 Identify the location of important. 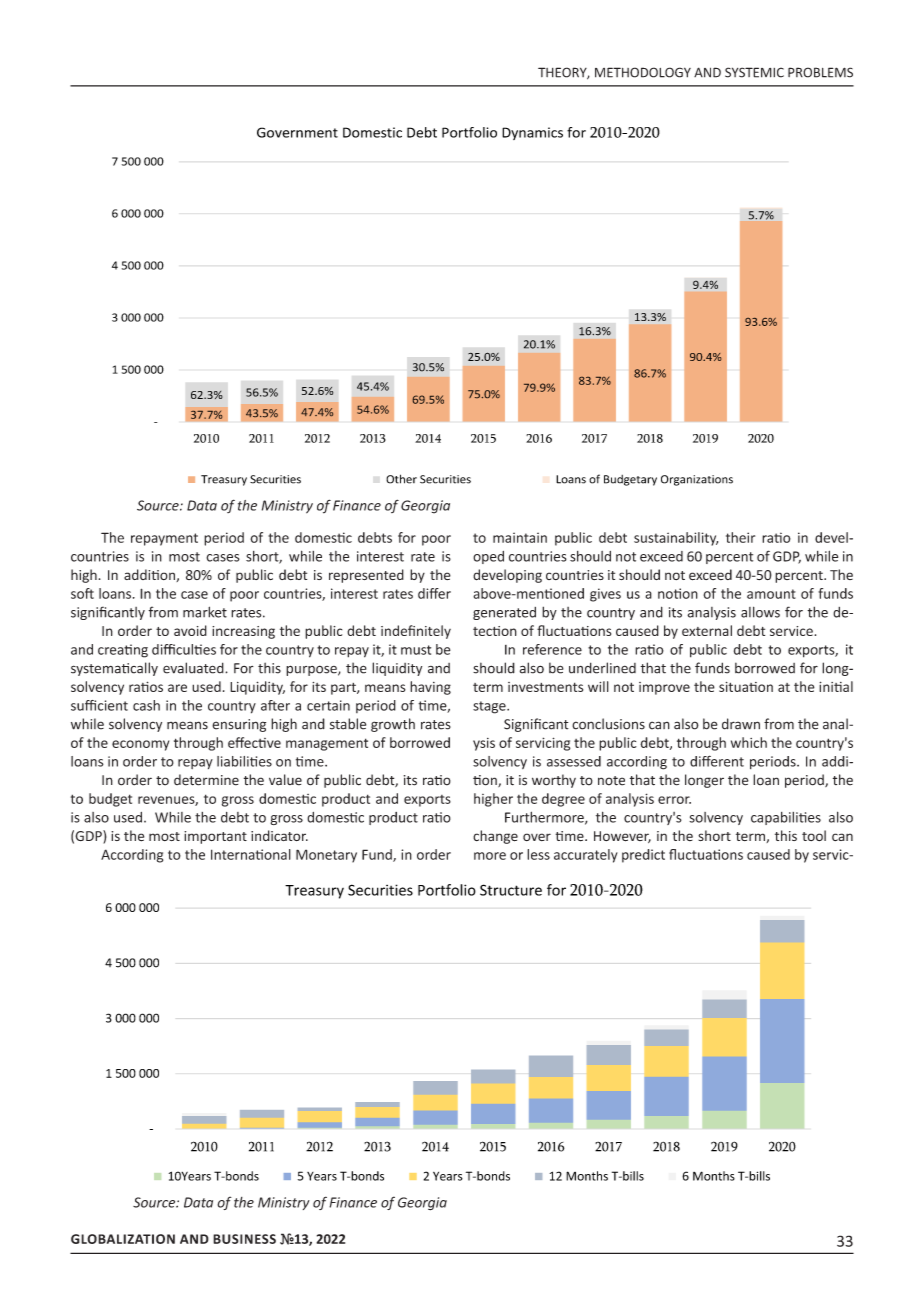
(215, 837).
